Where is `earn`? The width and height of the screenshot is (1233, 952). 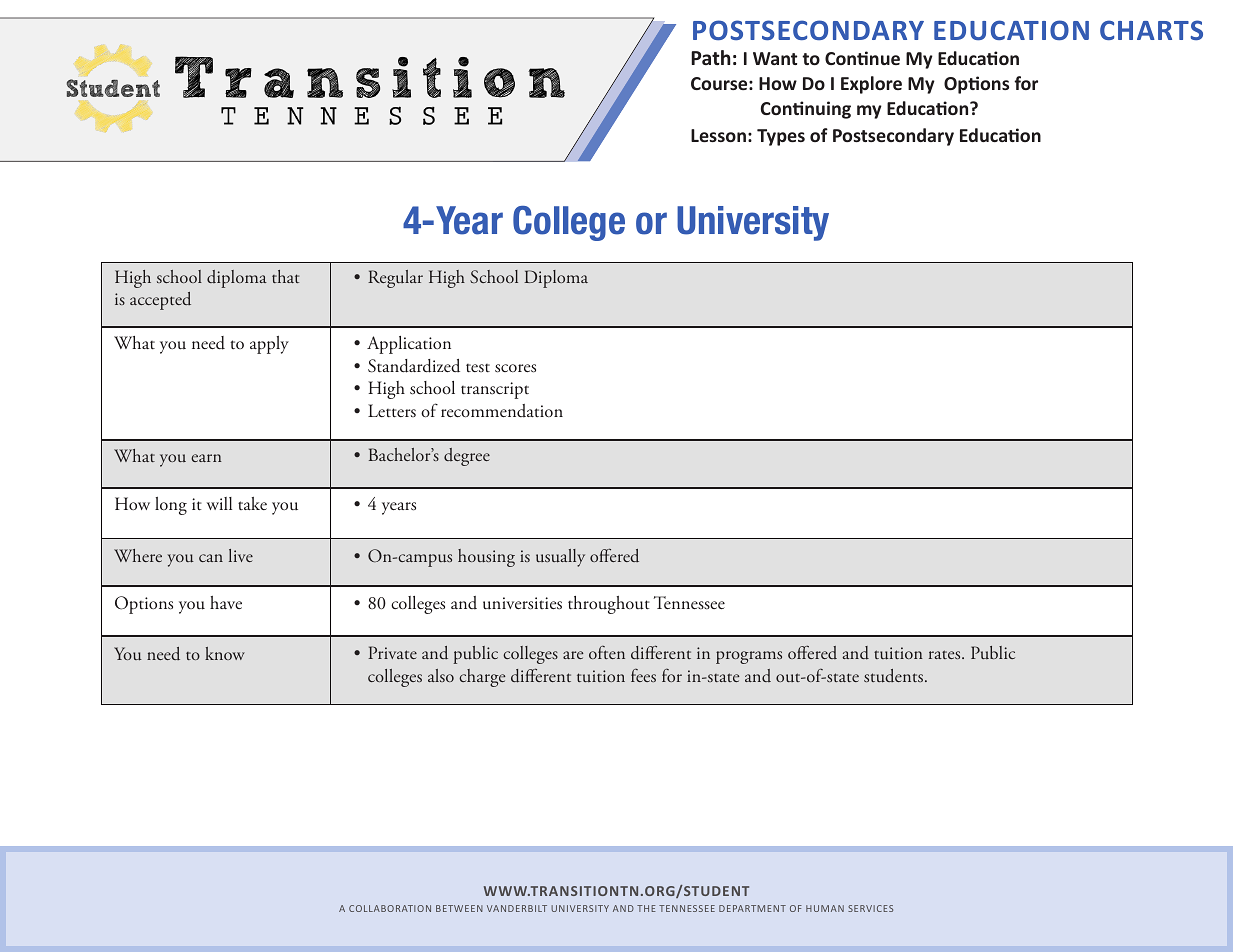 earn is located at coordinates (206, 458).
